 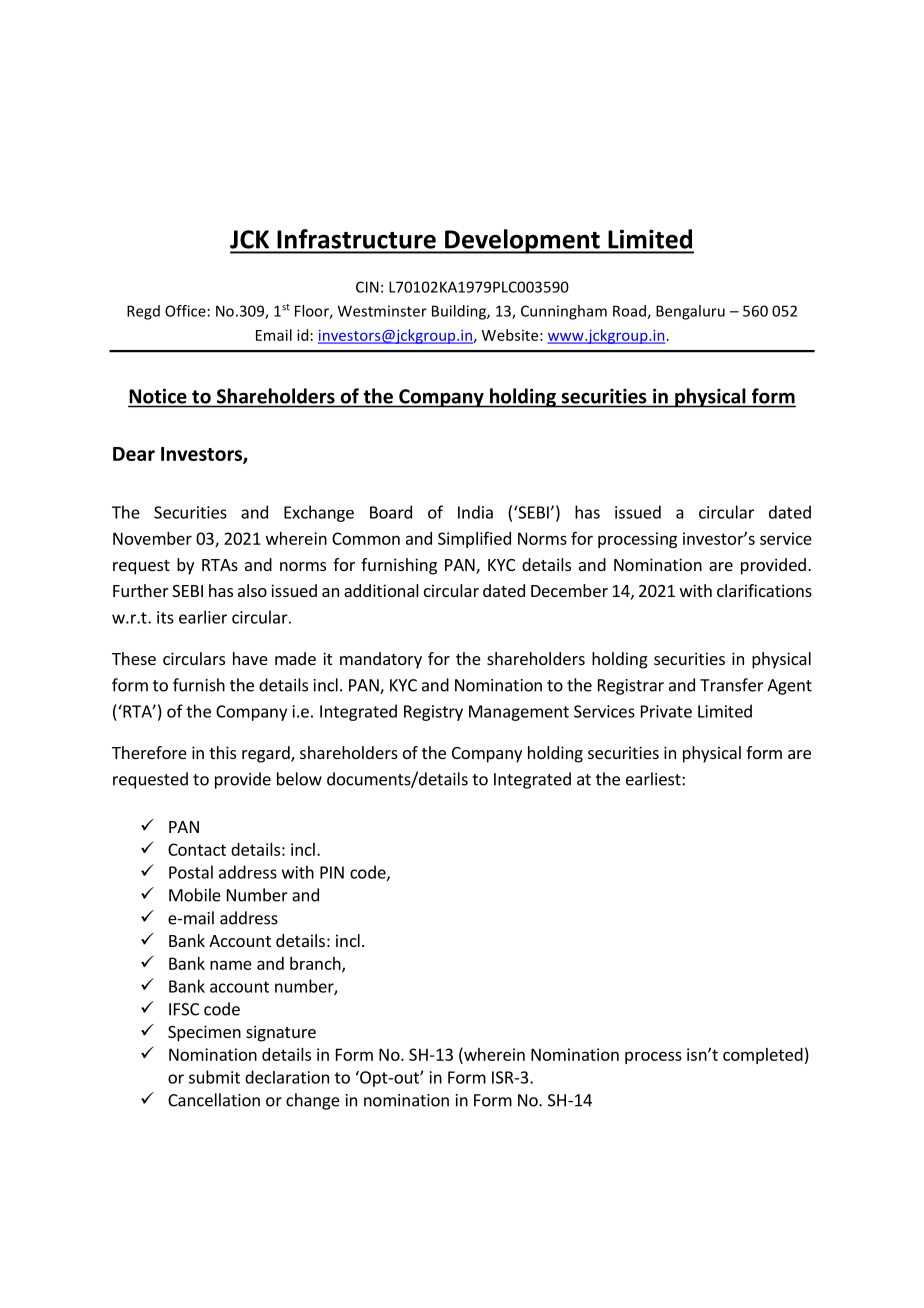 I want to click on Development, so click(x=522, y=241).
